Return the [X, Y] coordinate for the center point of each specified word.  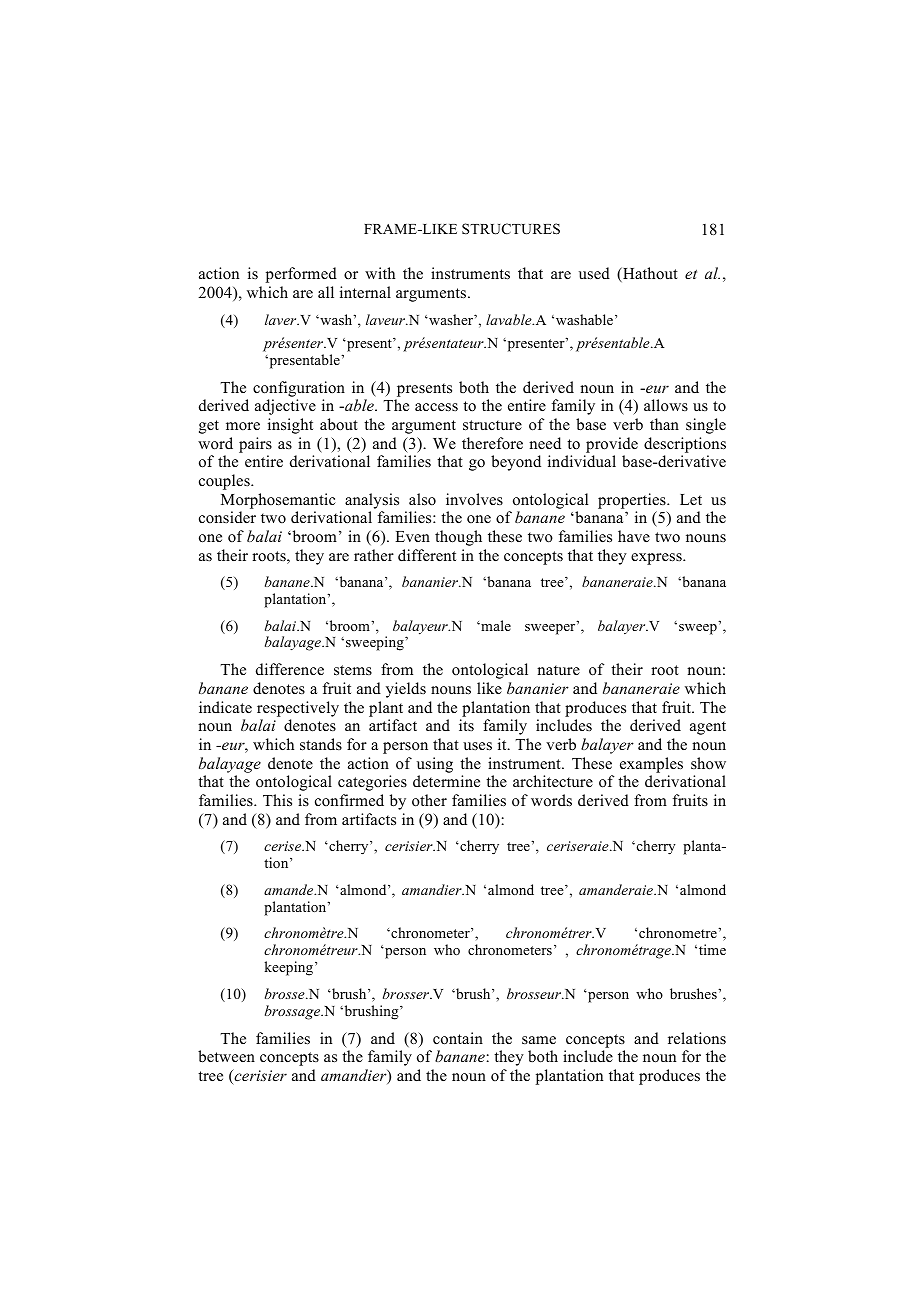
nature [558, 670]
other [429, 800]
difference [290, 669]
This [277, 800]
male [495, 625]
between [226, 1056]
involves [474, 499]
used [594, 273]
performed [301, 275]
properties [633, 501]
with [380, 273]
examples [651, 765]
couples [225, 482]
